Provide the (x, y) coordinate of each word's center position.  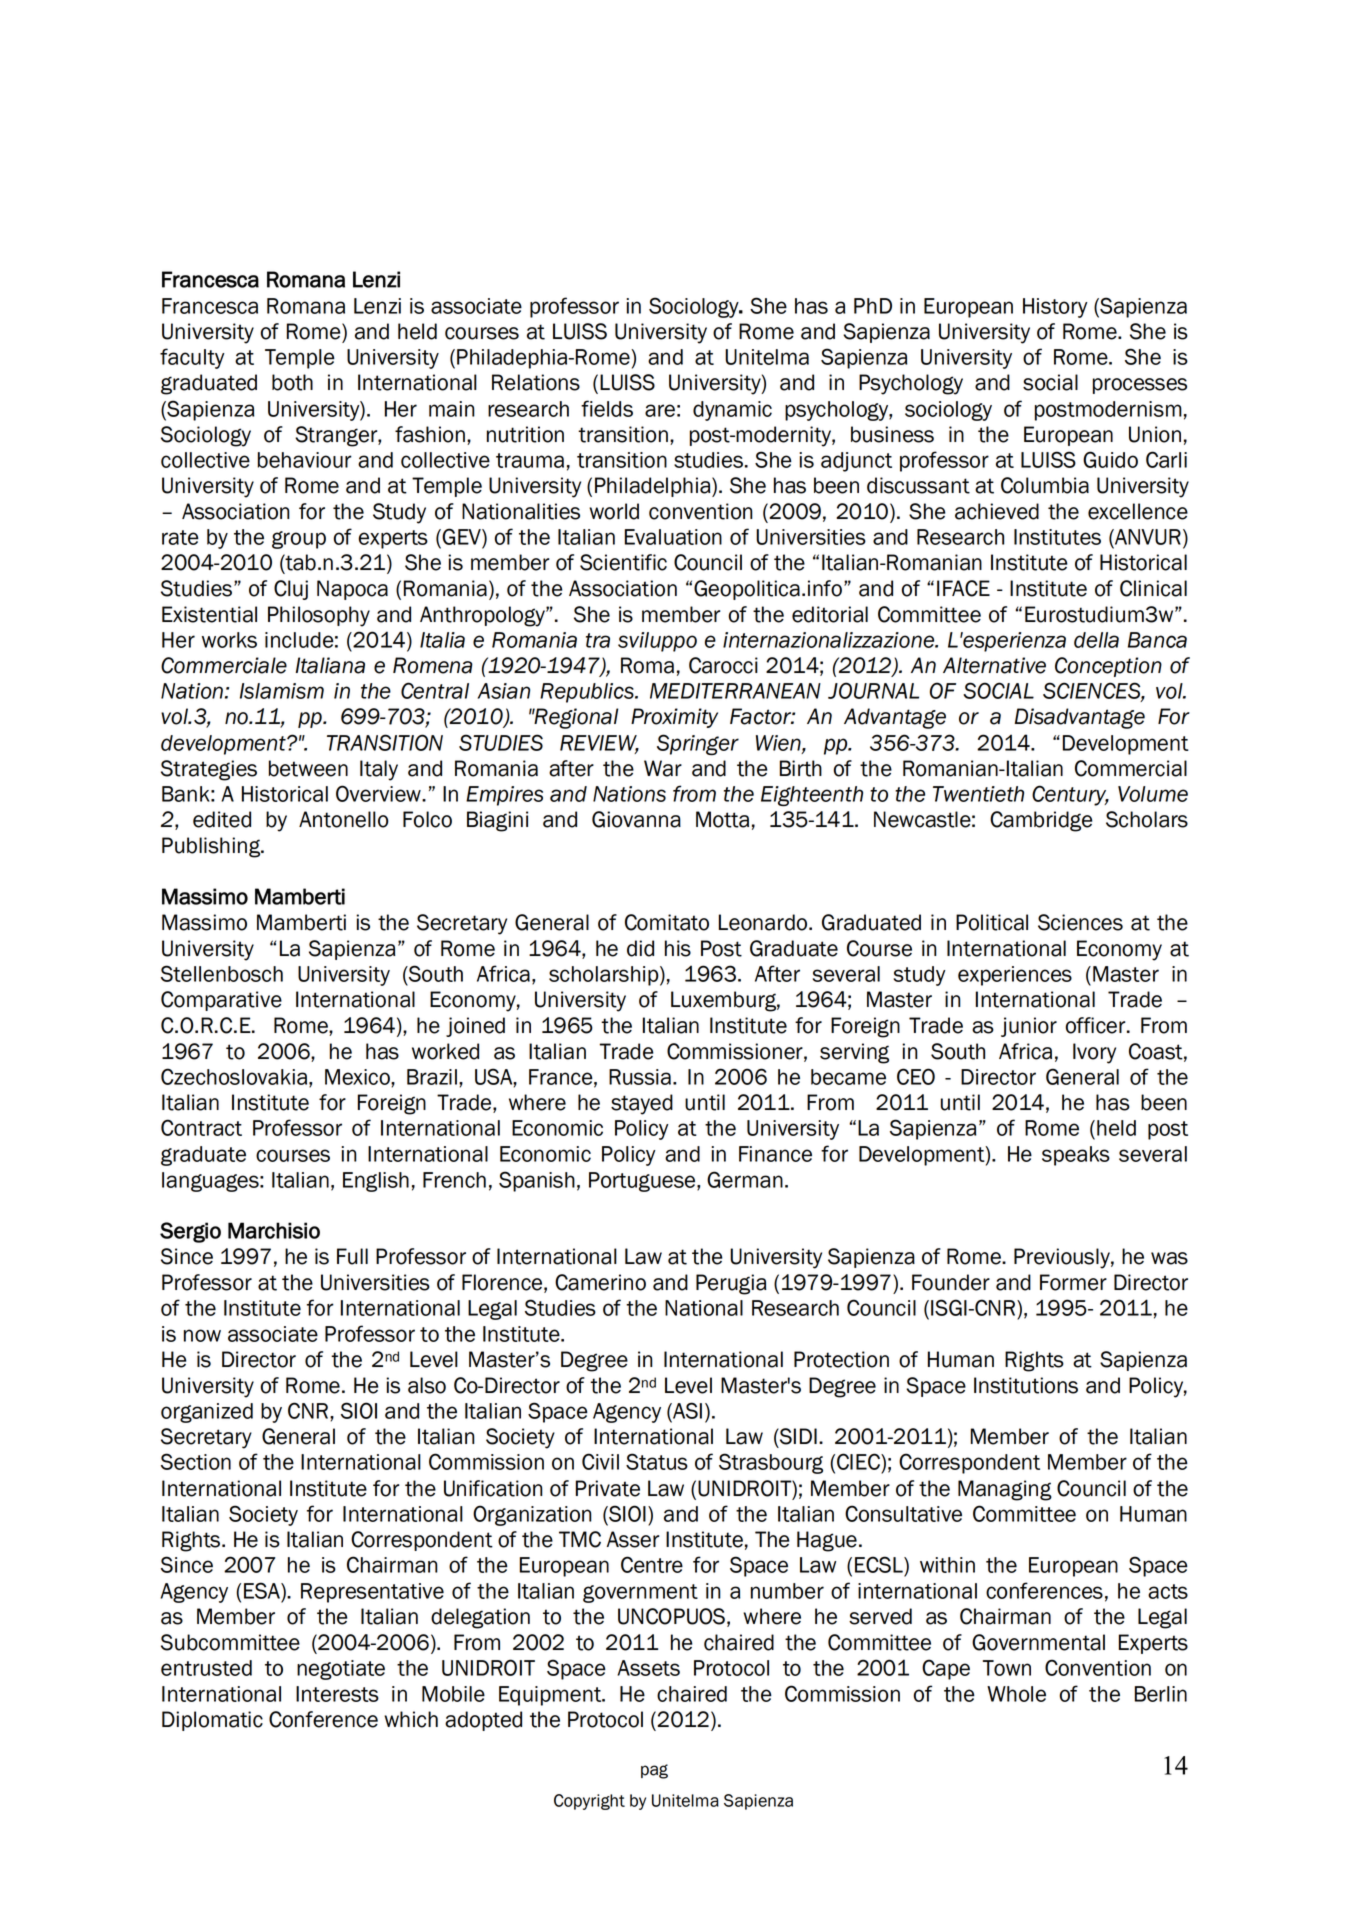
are (660, 410)
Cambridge (1041, 821)
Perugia (731, 1284)
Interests (337, 1694)
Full (352, 1256)
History (1055, 308)
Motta (722, 819)
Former (1073, 1282)
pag (654, 1771)
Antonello (344, 819)
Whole (1016, 1694)
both (292, 382)
